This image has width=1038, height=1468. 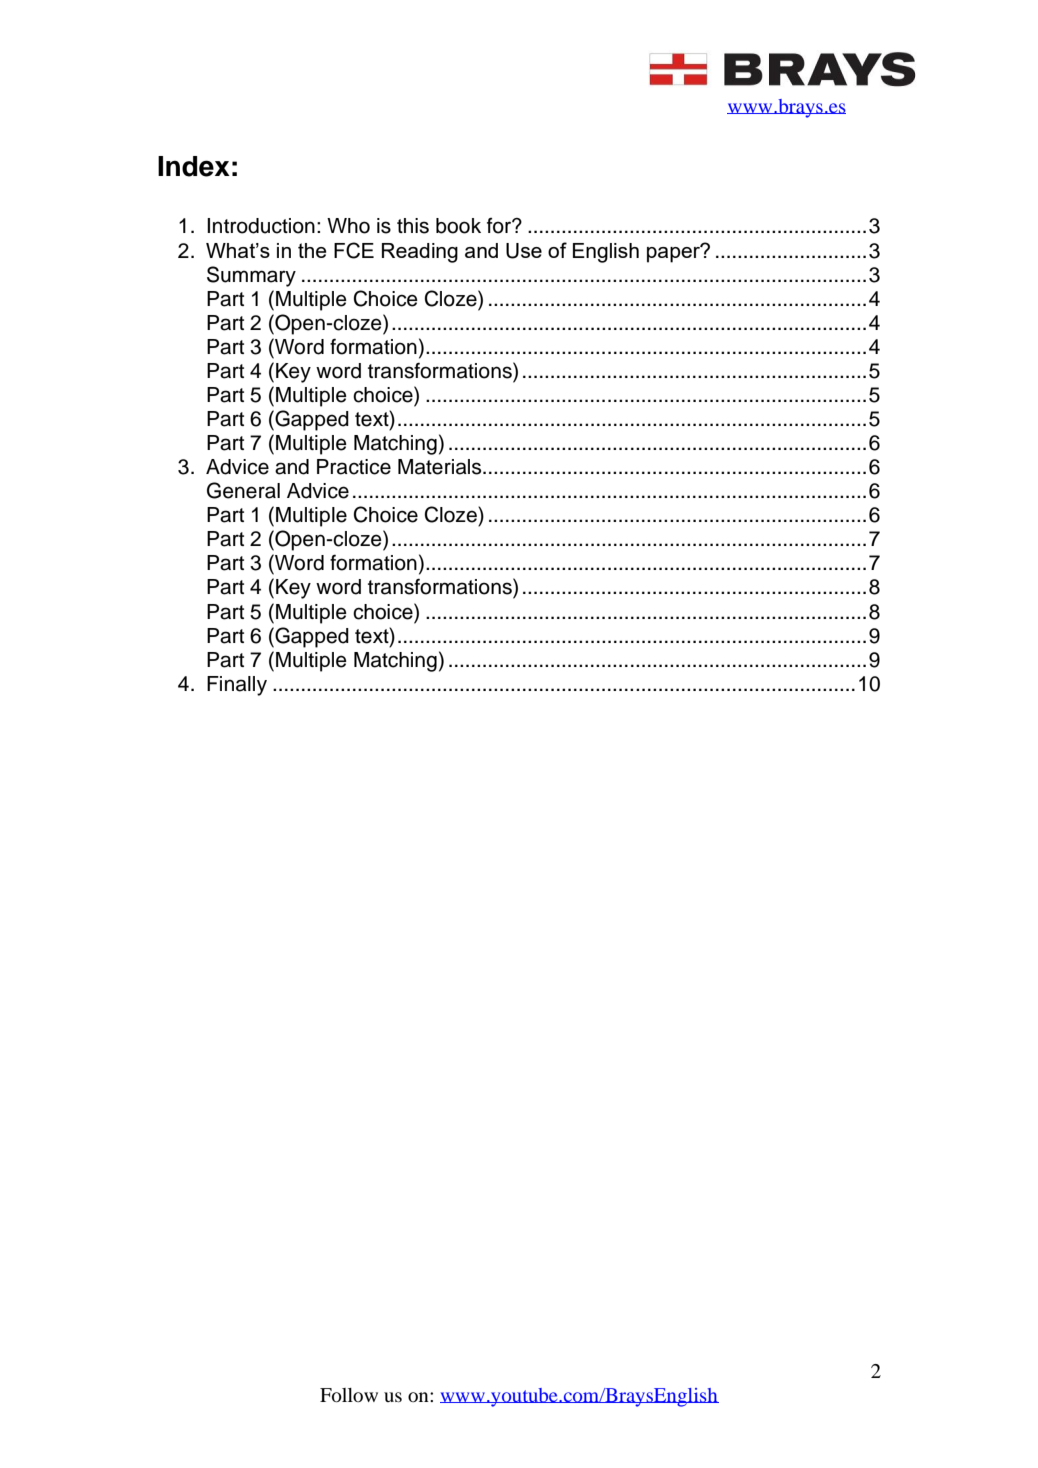 I want to click on Follow, so click(x=349, y=1395).
